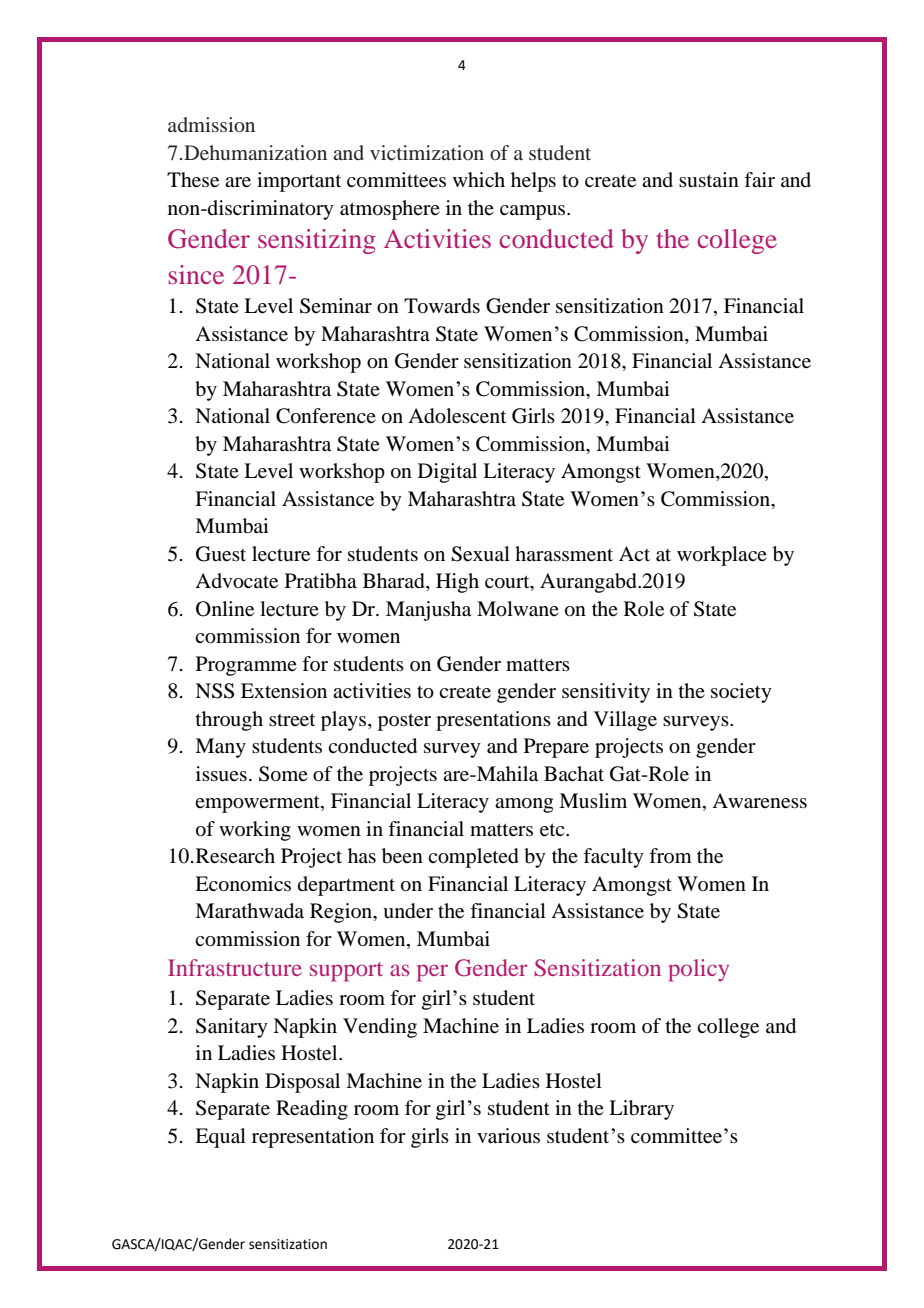  I want to click on Disposal, so click(302, 1083).
